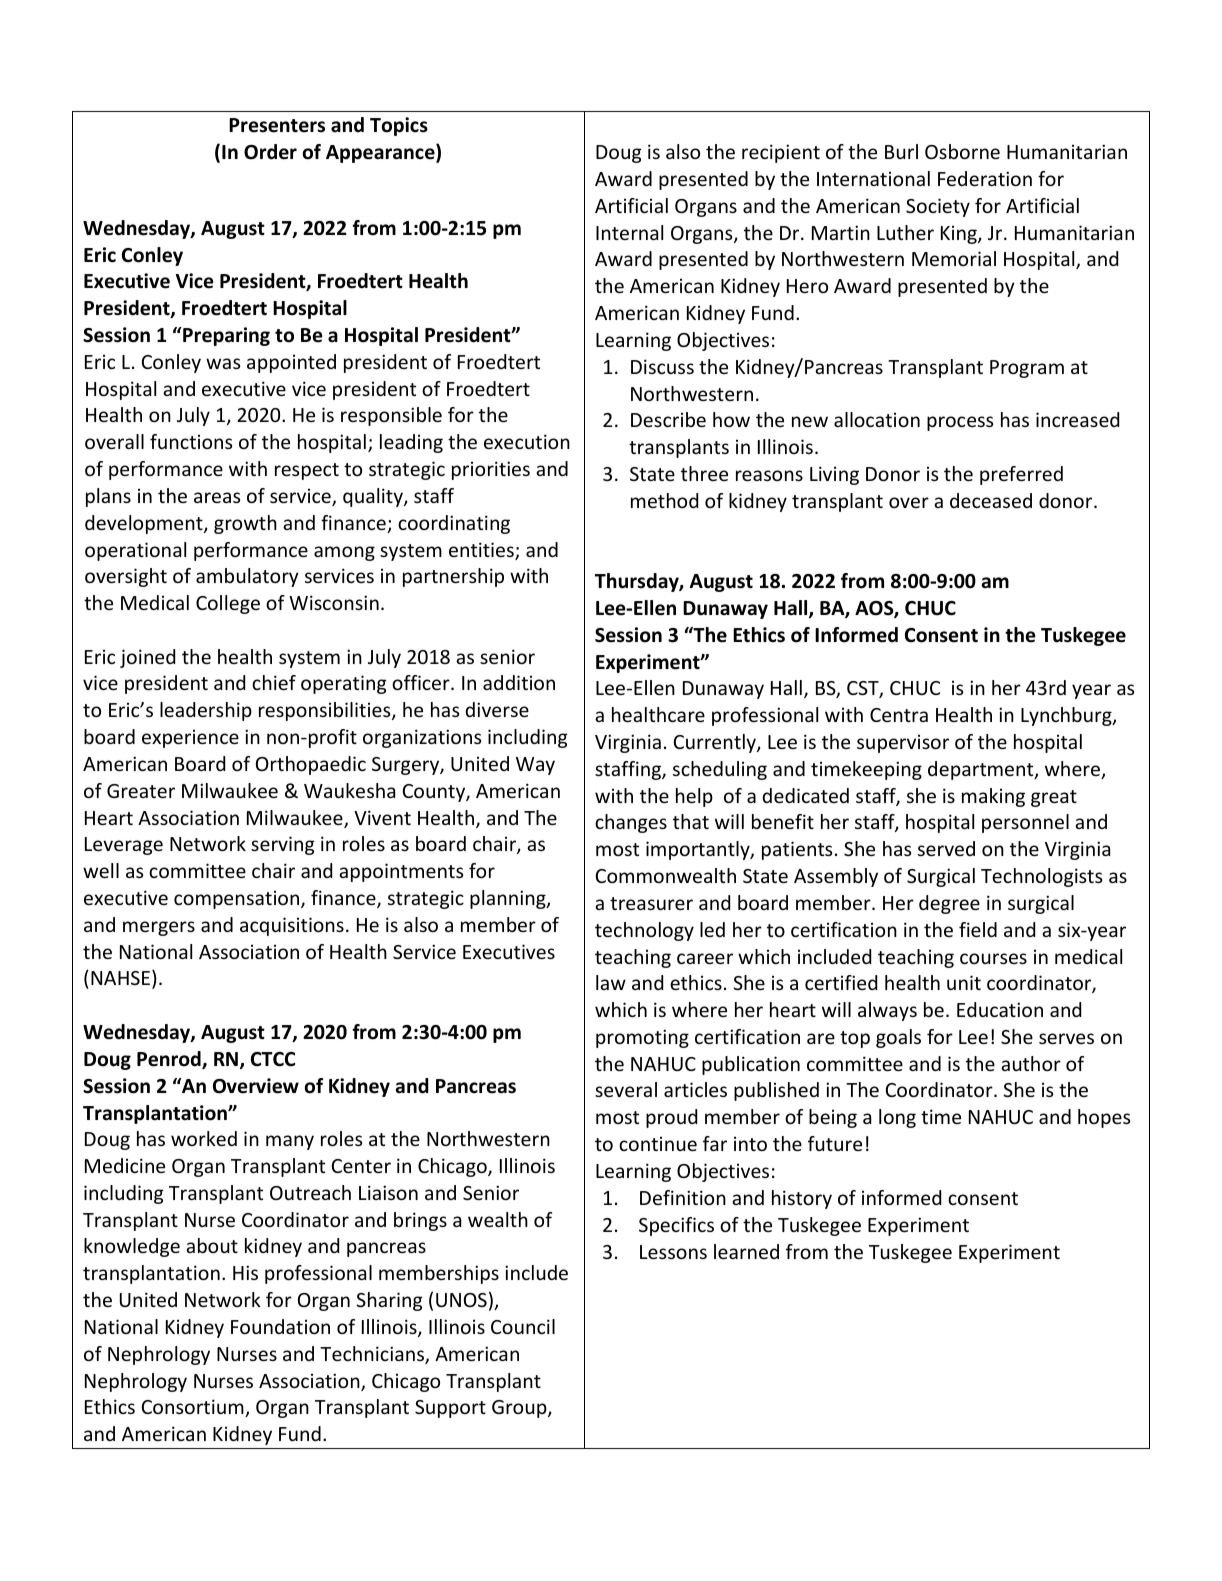 Image resolution: width=1222 pixels, height=1581 pixels. What do you see at coordinates (664, 500) in the image?
I see `method` at bounding box center [664, 500].
